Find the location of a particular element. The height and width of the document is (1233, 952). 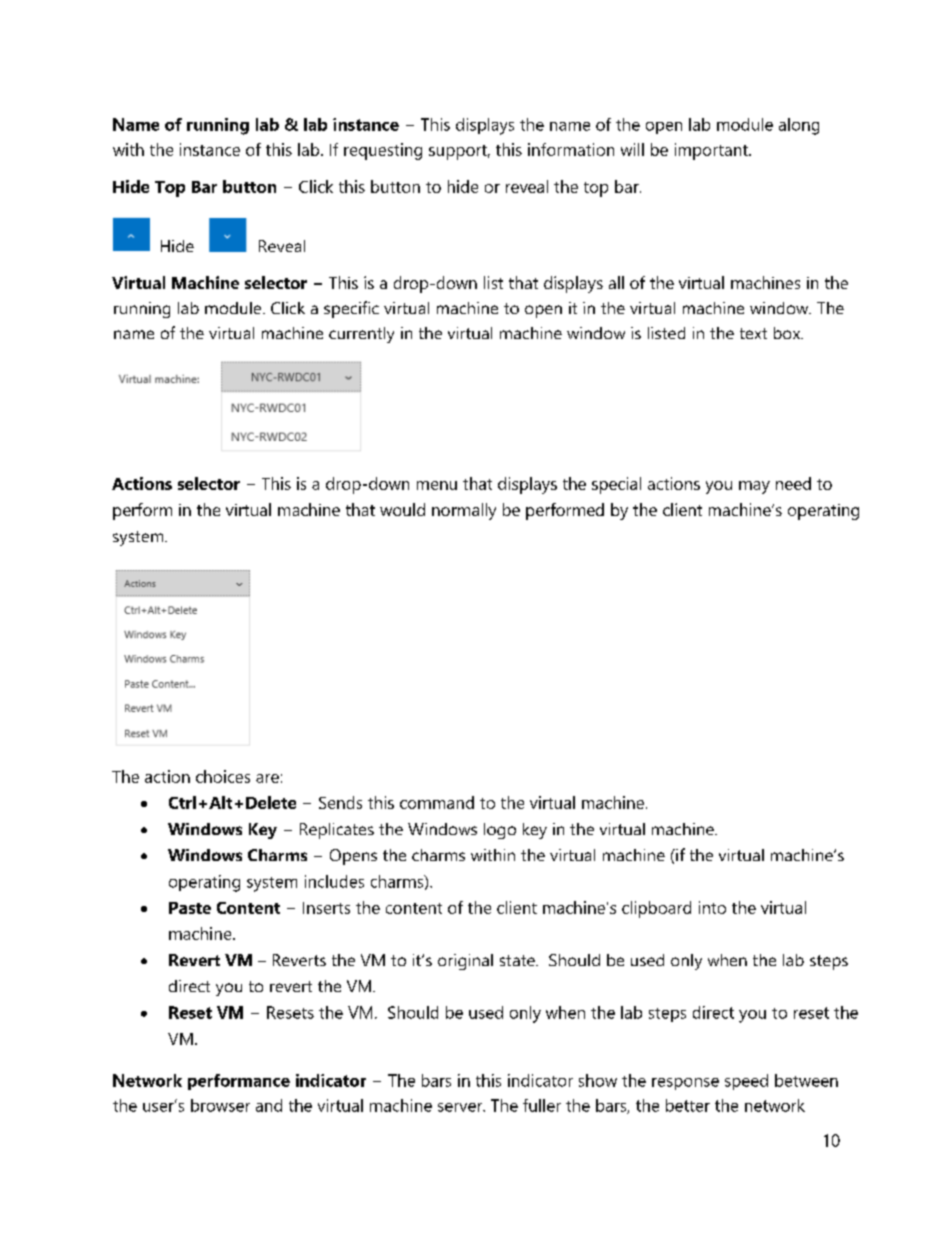

need is located at coordinates (793, 483).
